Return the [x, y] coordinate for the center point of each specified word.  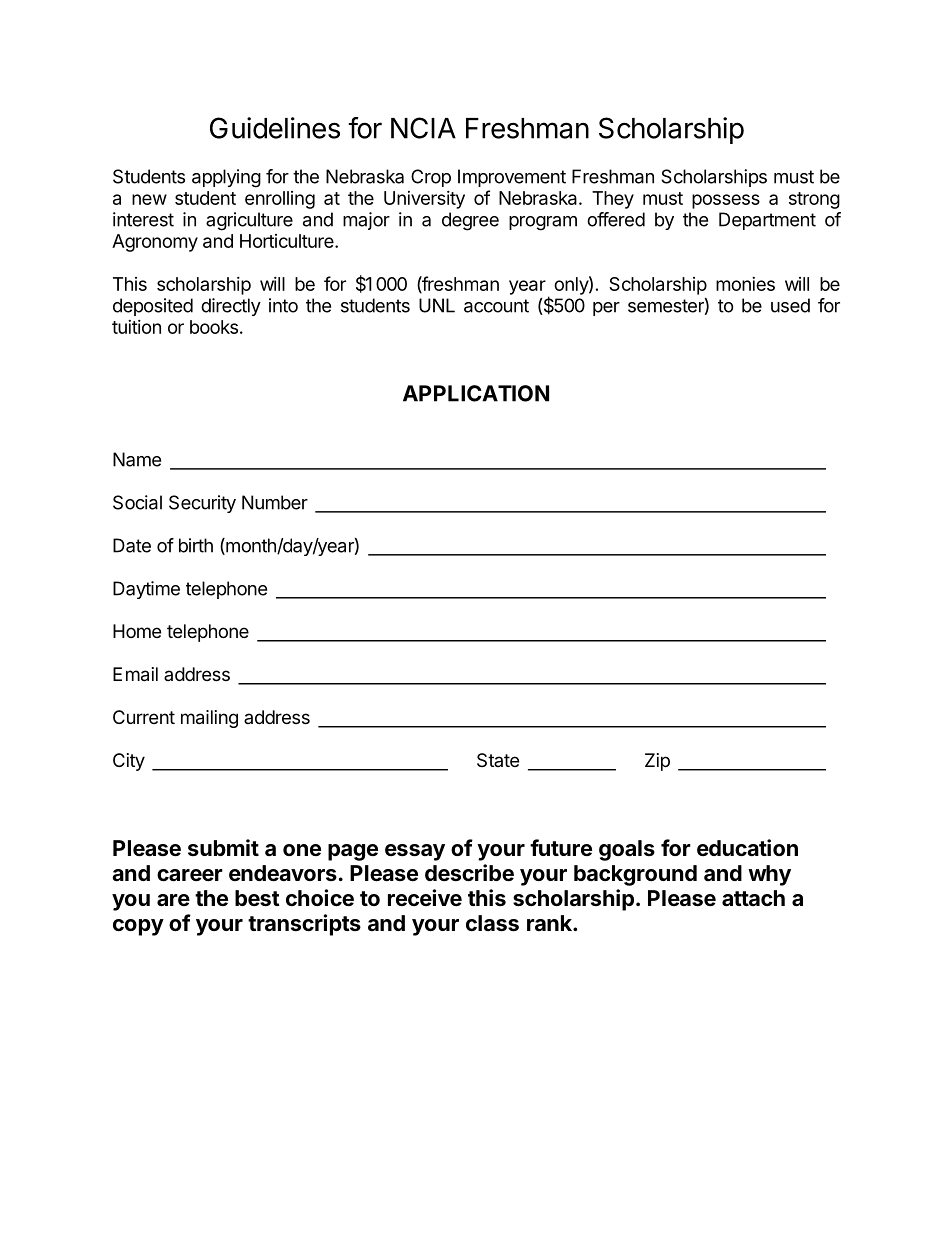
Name [137, 459]
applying [226, 178]
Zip [657, 762]
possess [726, 201]
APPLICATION [476, 393]
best [257, 898]
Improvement [512, 178]
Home [137, 631]
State [498, 760]
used [790, 305]
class [492, 923]
